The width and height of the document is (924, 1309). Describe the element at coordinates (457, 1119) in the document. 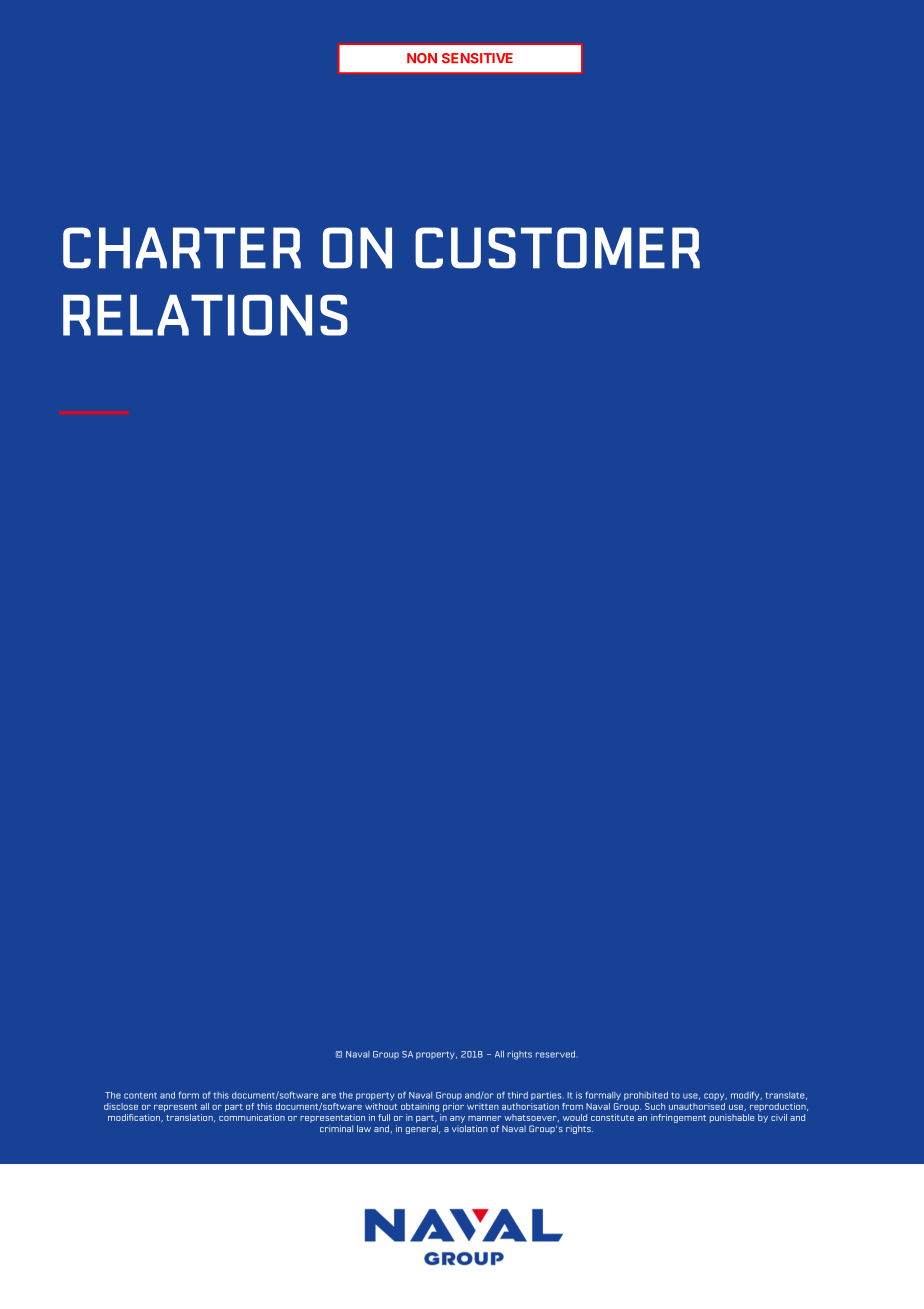

I see `any` at that location.
